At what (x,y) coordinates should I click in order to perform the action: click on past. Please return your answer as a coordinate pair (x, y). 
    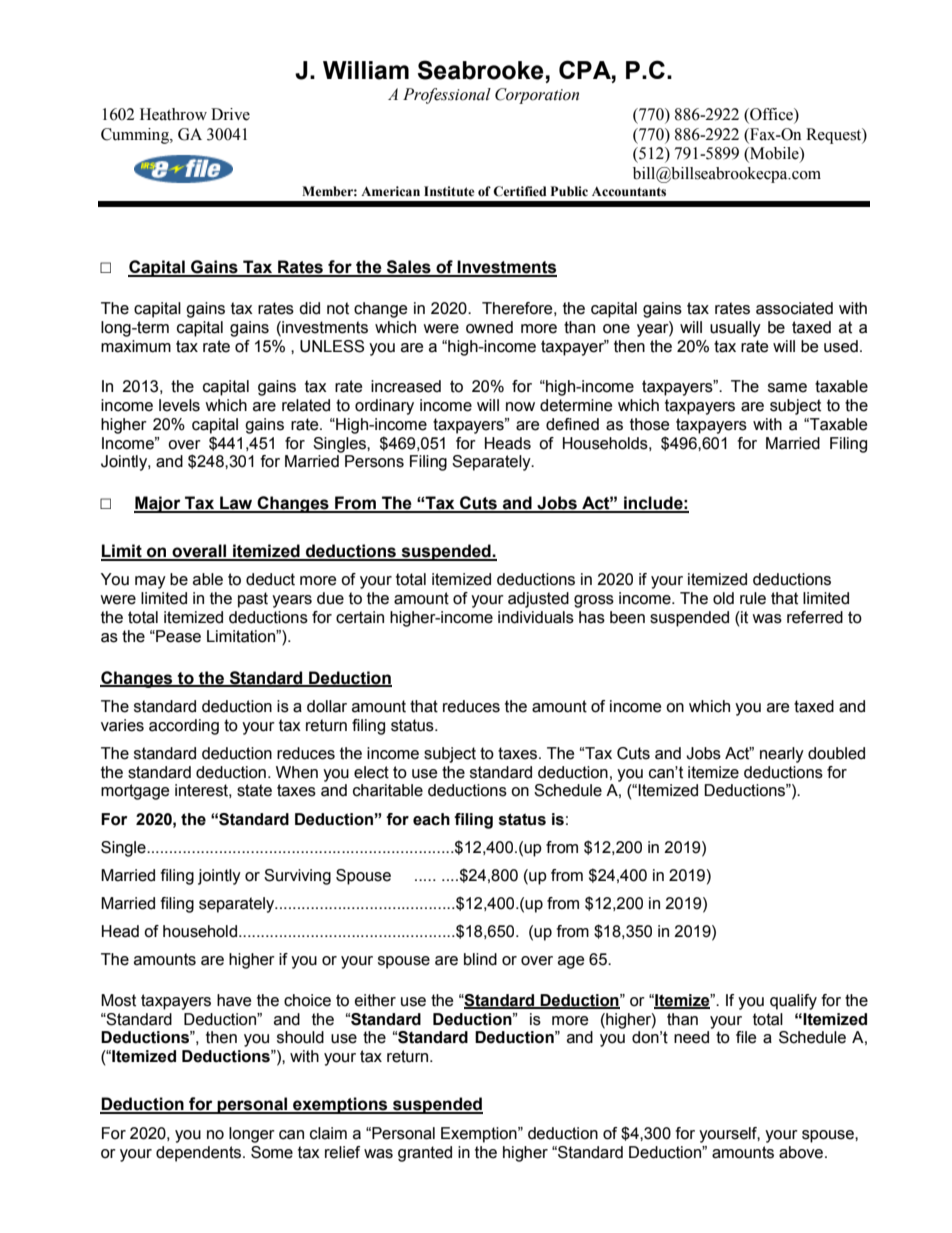
    Looking at the image, I should click on (253, 600).
